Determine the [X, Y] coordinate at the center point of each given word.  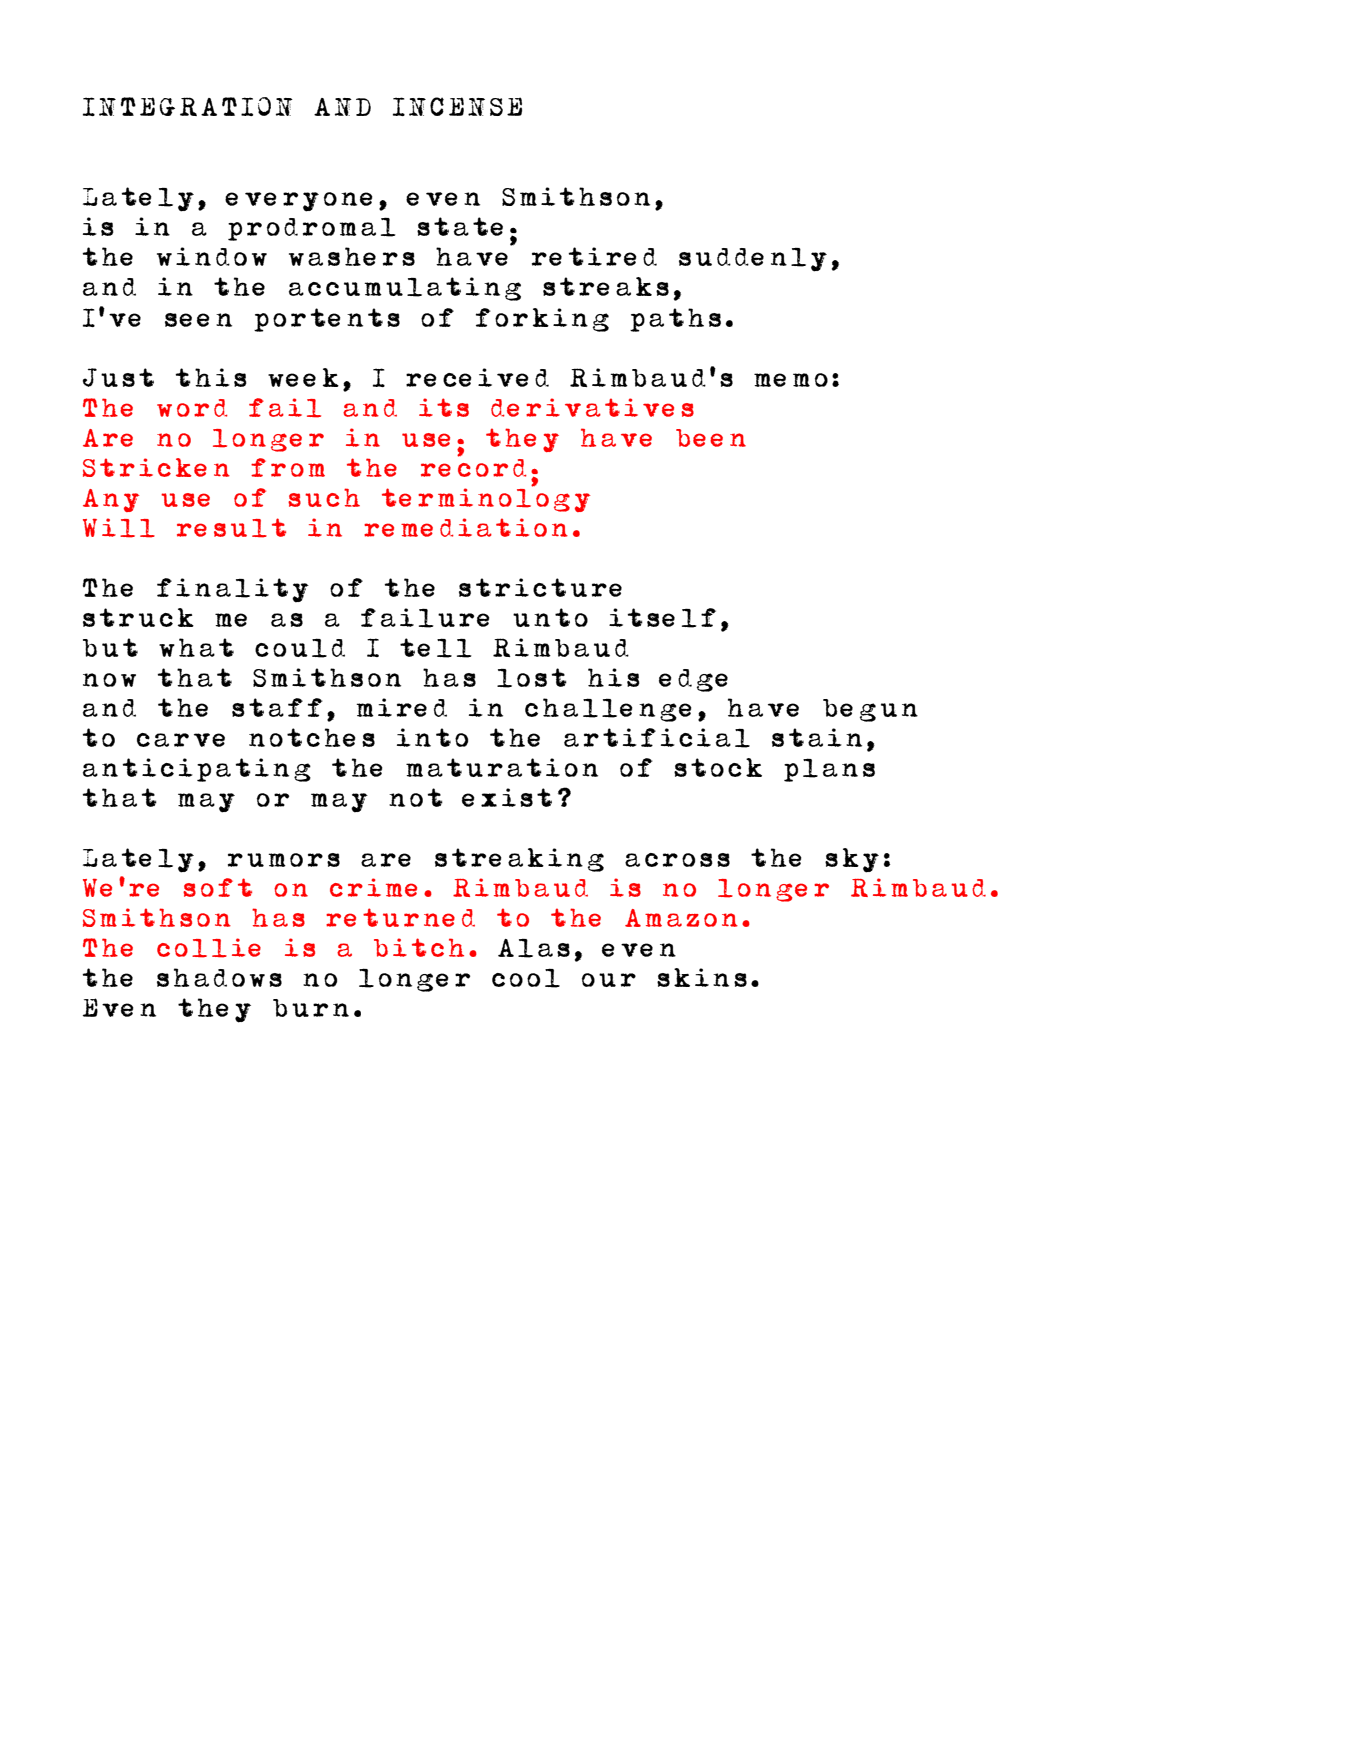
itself [662, 618]
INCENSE [457, 106]
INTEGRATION [188, 106]
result [231, 528]
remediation [466, 527]
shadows [219, 977]
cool [526, 978]
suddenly [753, 260]
